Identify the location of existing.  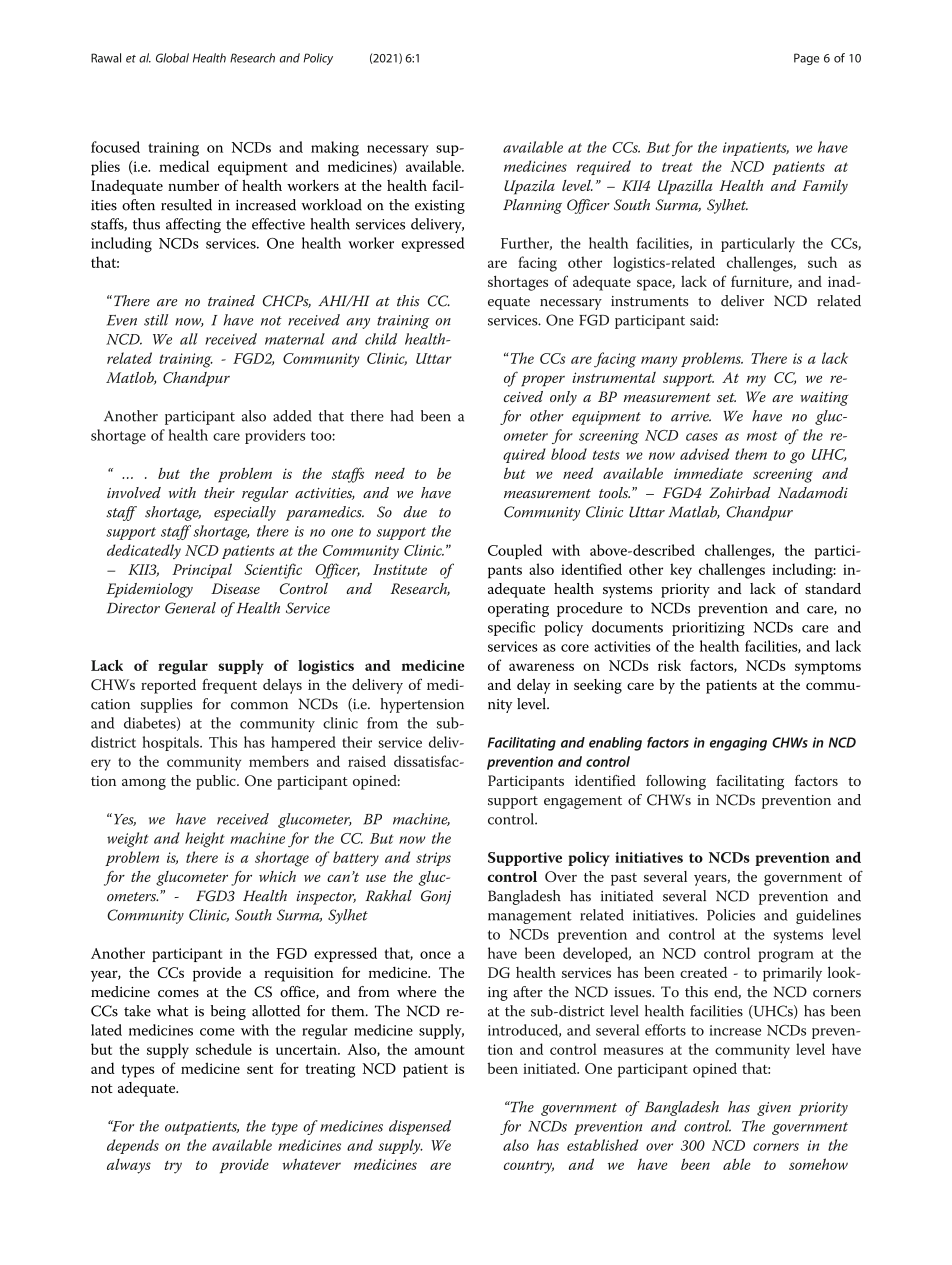
(440, 207).
